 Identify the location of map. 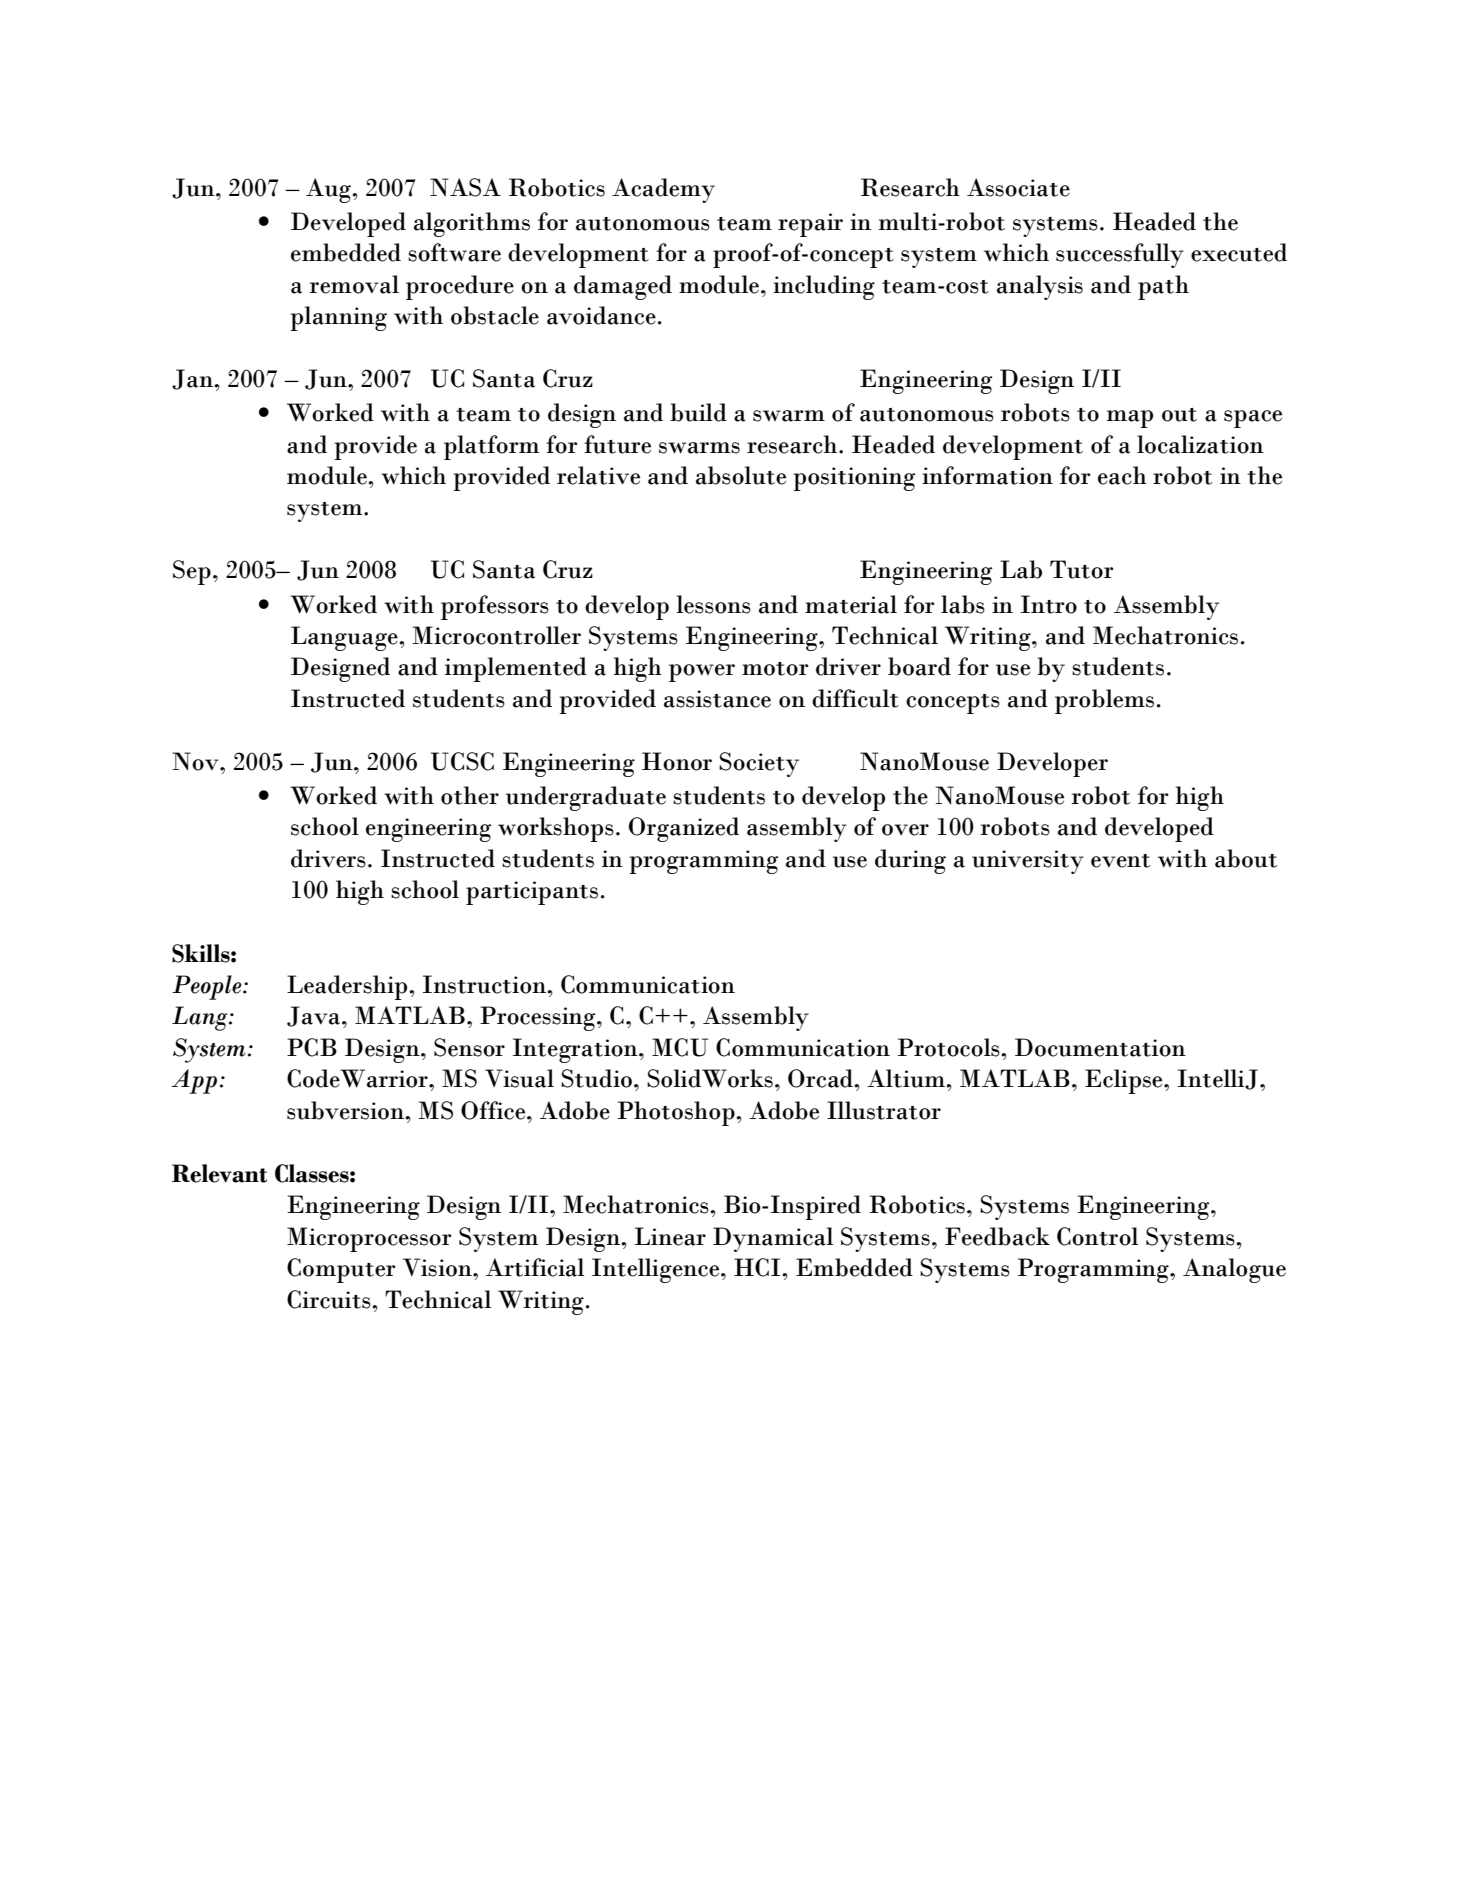
(1130, 419).
